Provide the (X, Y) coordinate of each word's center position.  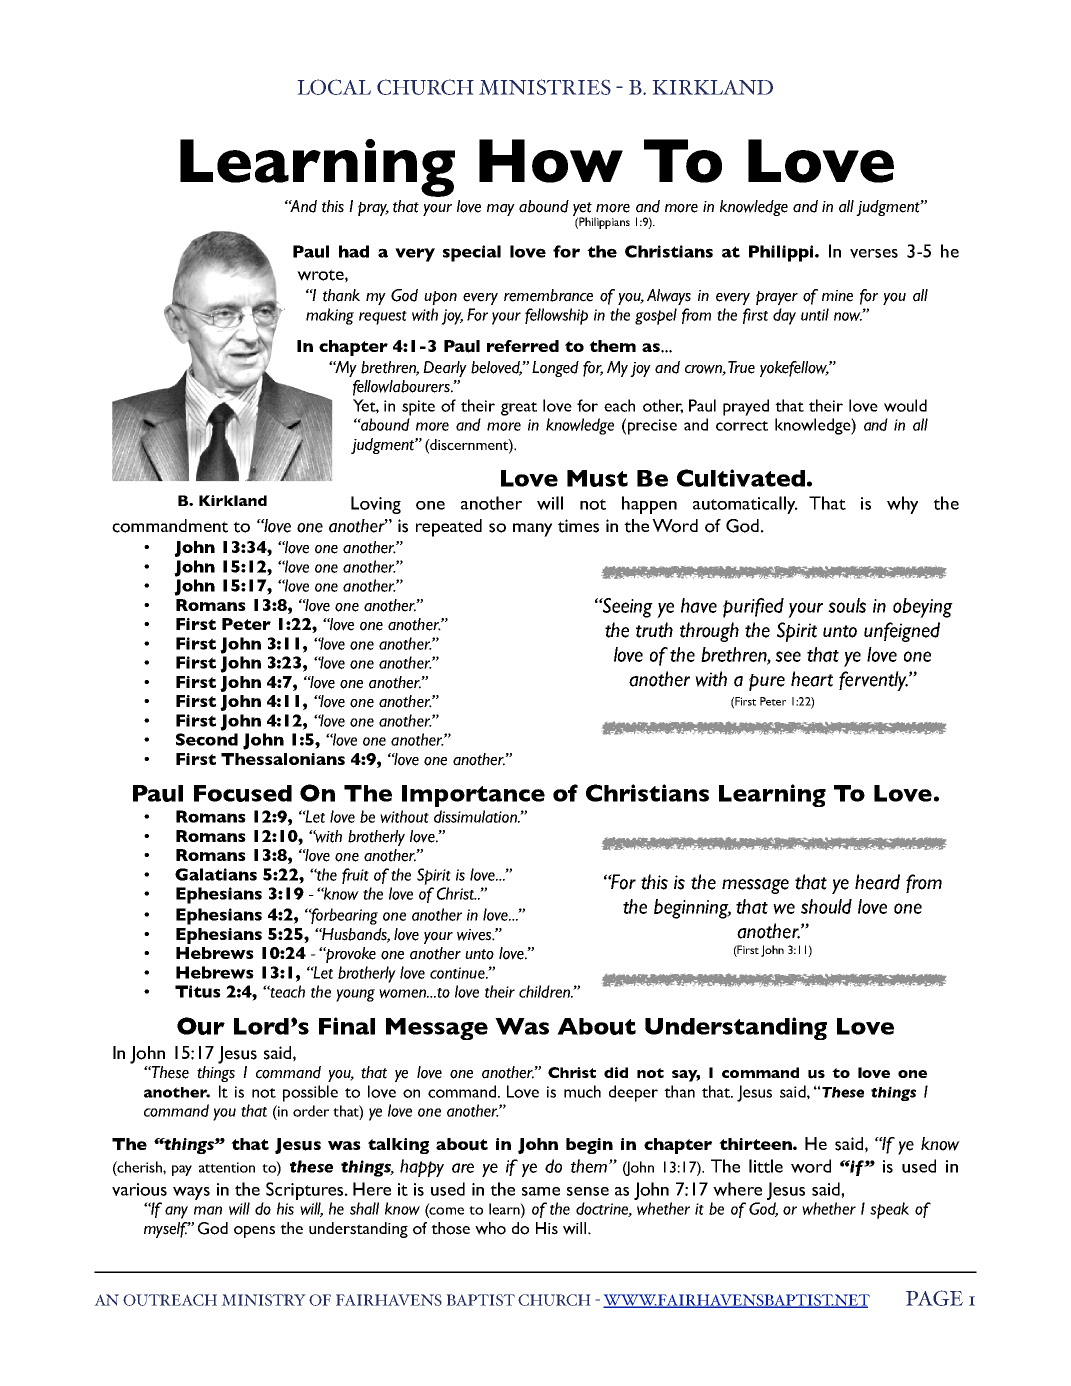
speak (889, 1210)
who (490, 1228)
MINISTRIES (545, 87)
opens (254, 1232)
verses (874, 253)
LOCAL (334, 87)
